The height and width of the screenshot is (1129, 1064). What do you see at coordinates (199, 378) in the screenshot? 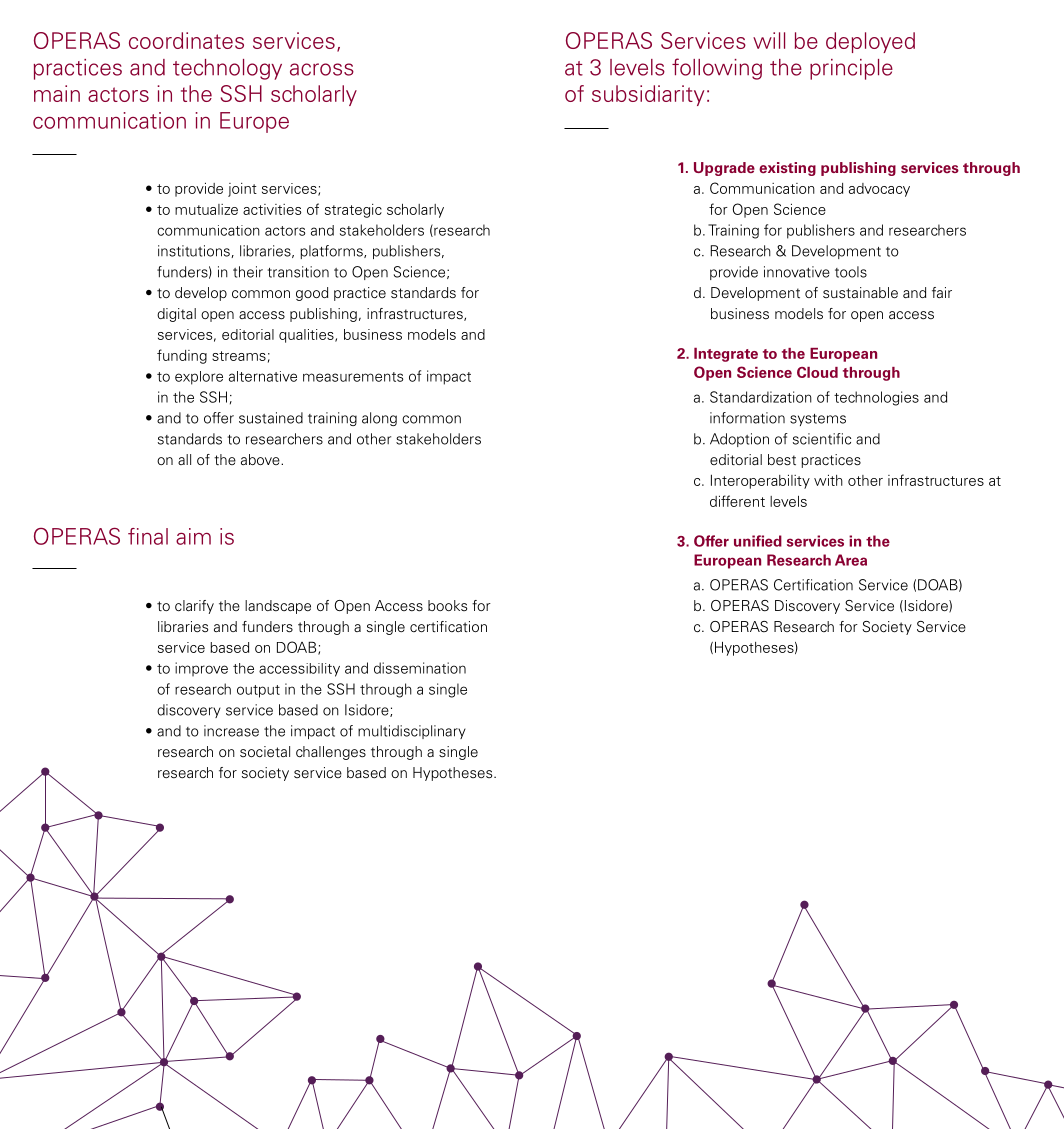
I see `explore` at bounding box center [199, 378].
